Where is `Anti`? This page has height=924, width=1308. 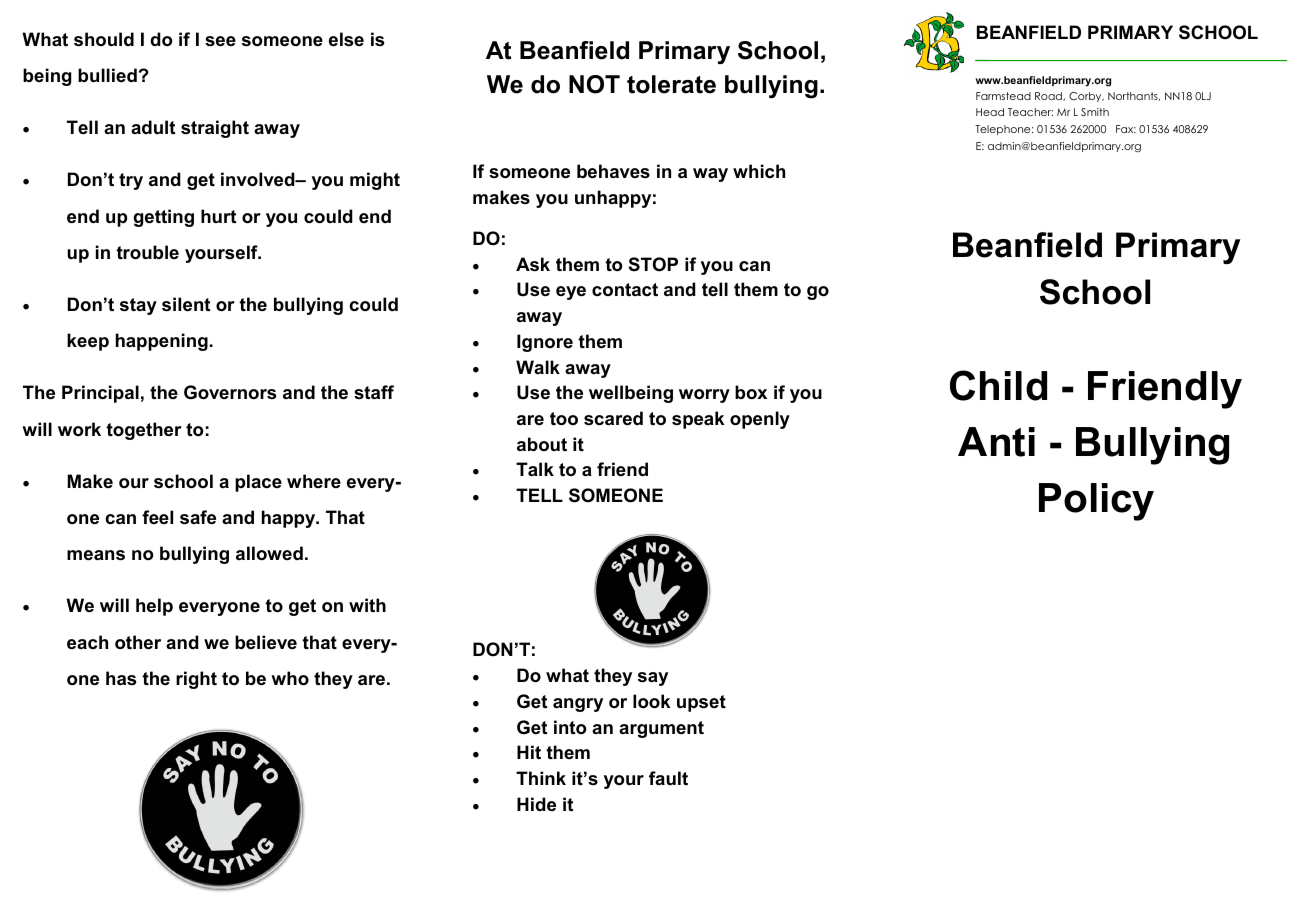 Anti is located at coordinates (996, 442).
